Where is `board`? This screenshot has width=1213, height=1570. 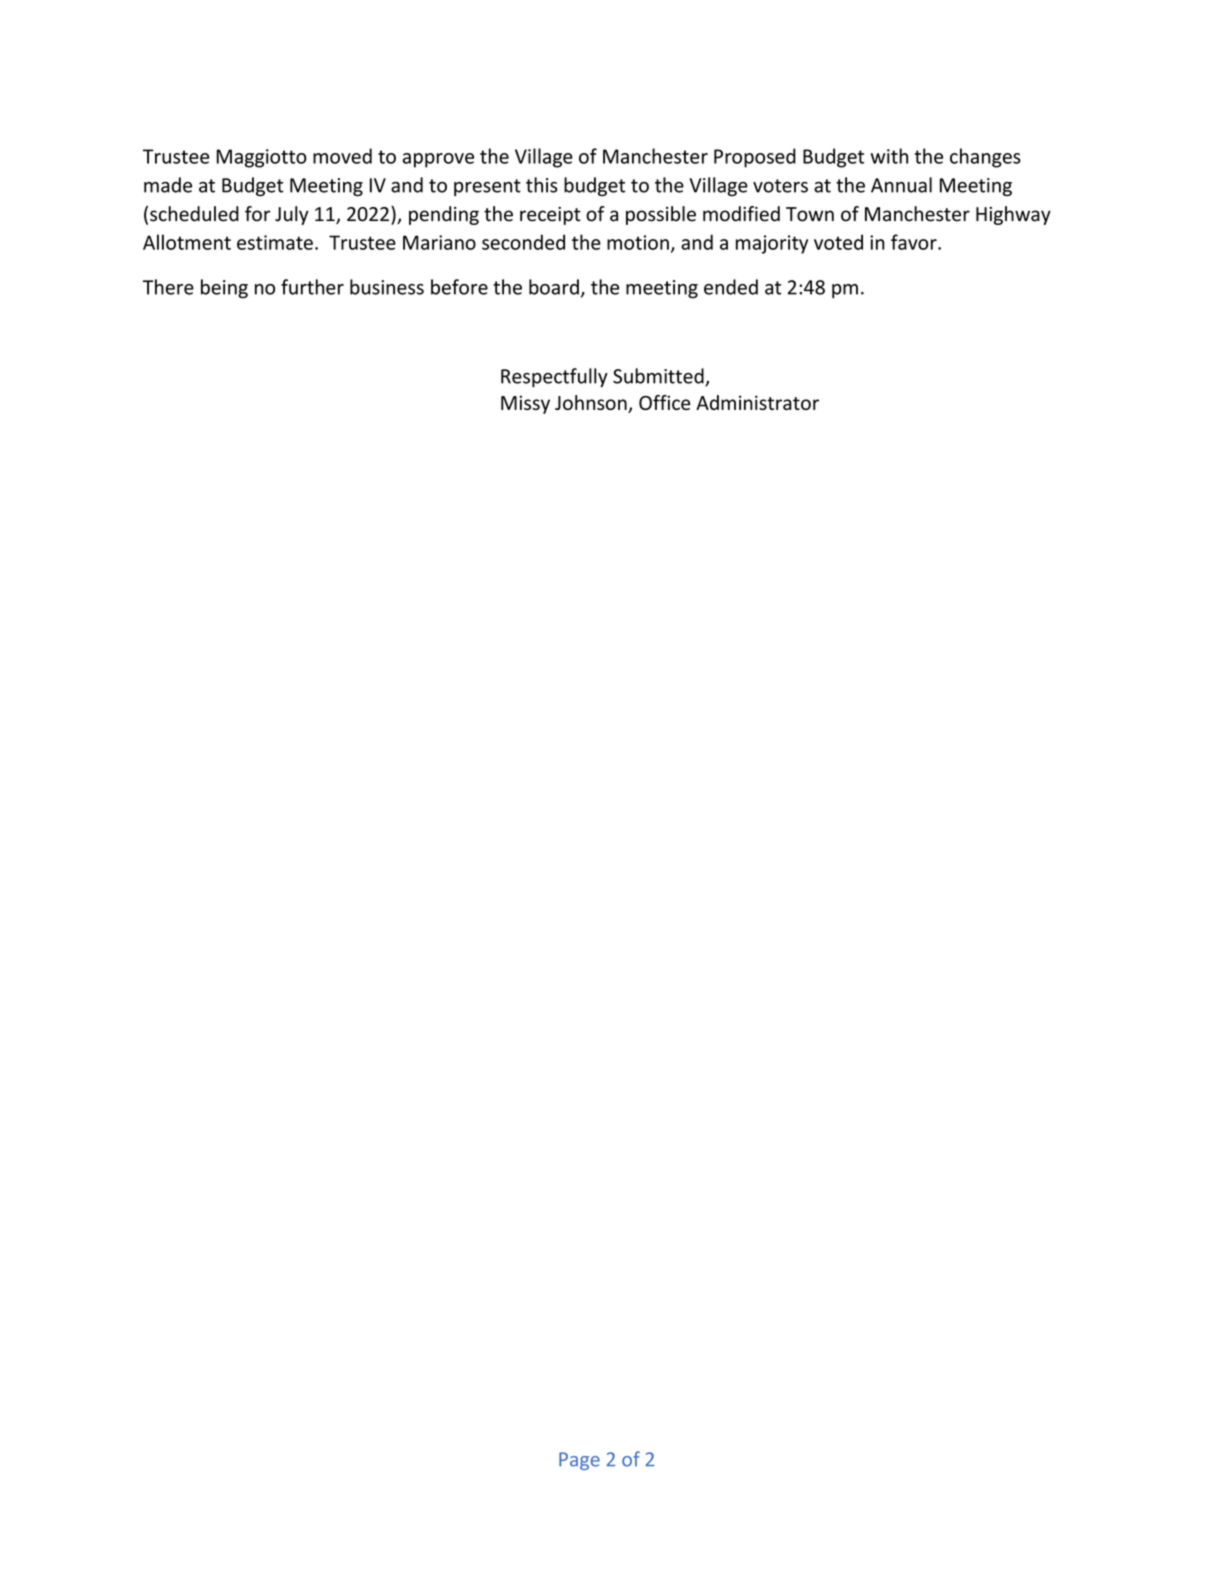
board is located at coordinates (554, 287).
